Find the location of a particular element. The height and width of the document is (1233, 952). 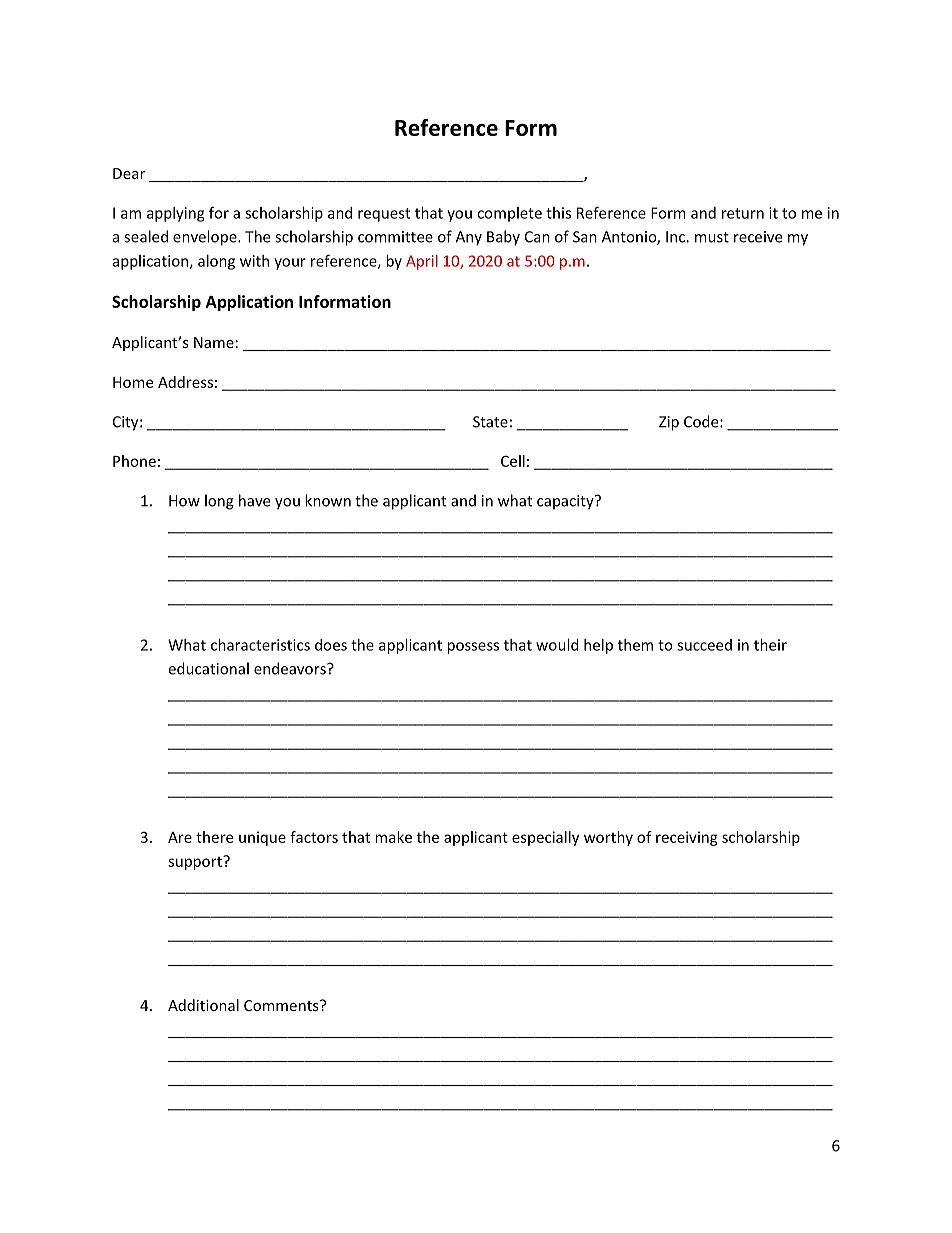

applying is located at coordinates (175, 214).
